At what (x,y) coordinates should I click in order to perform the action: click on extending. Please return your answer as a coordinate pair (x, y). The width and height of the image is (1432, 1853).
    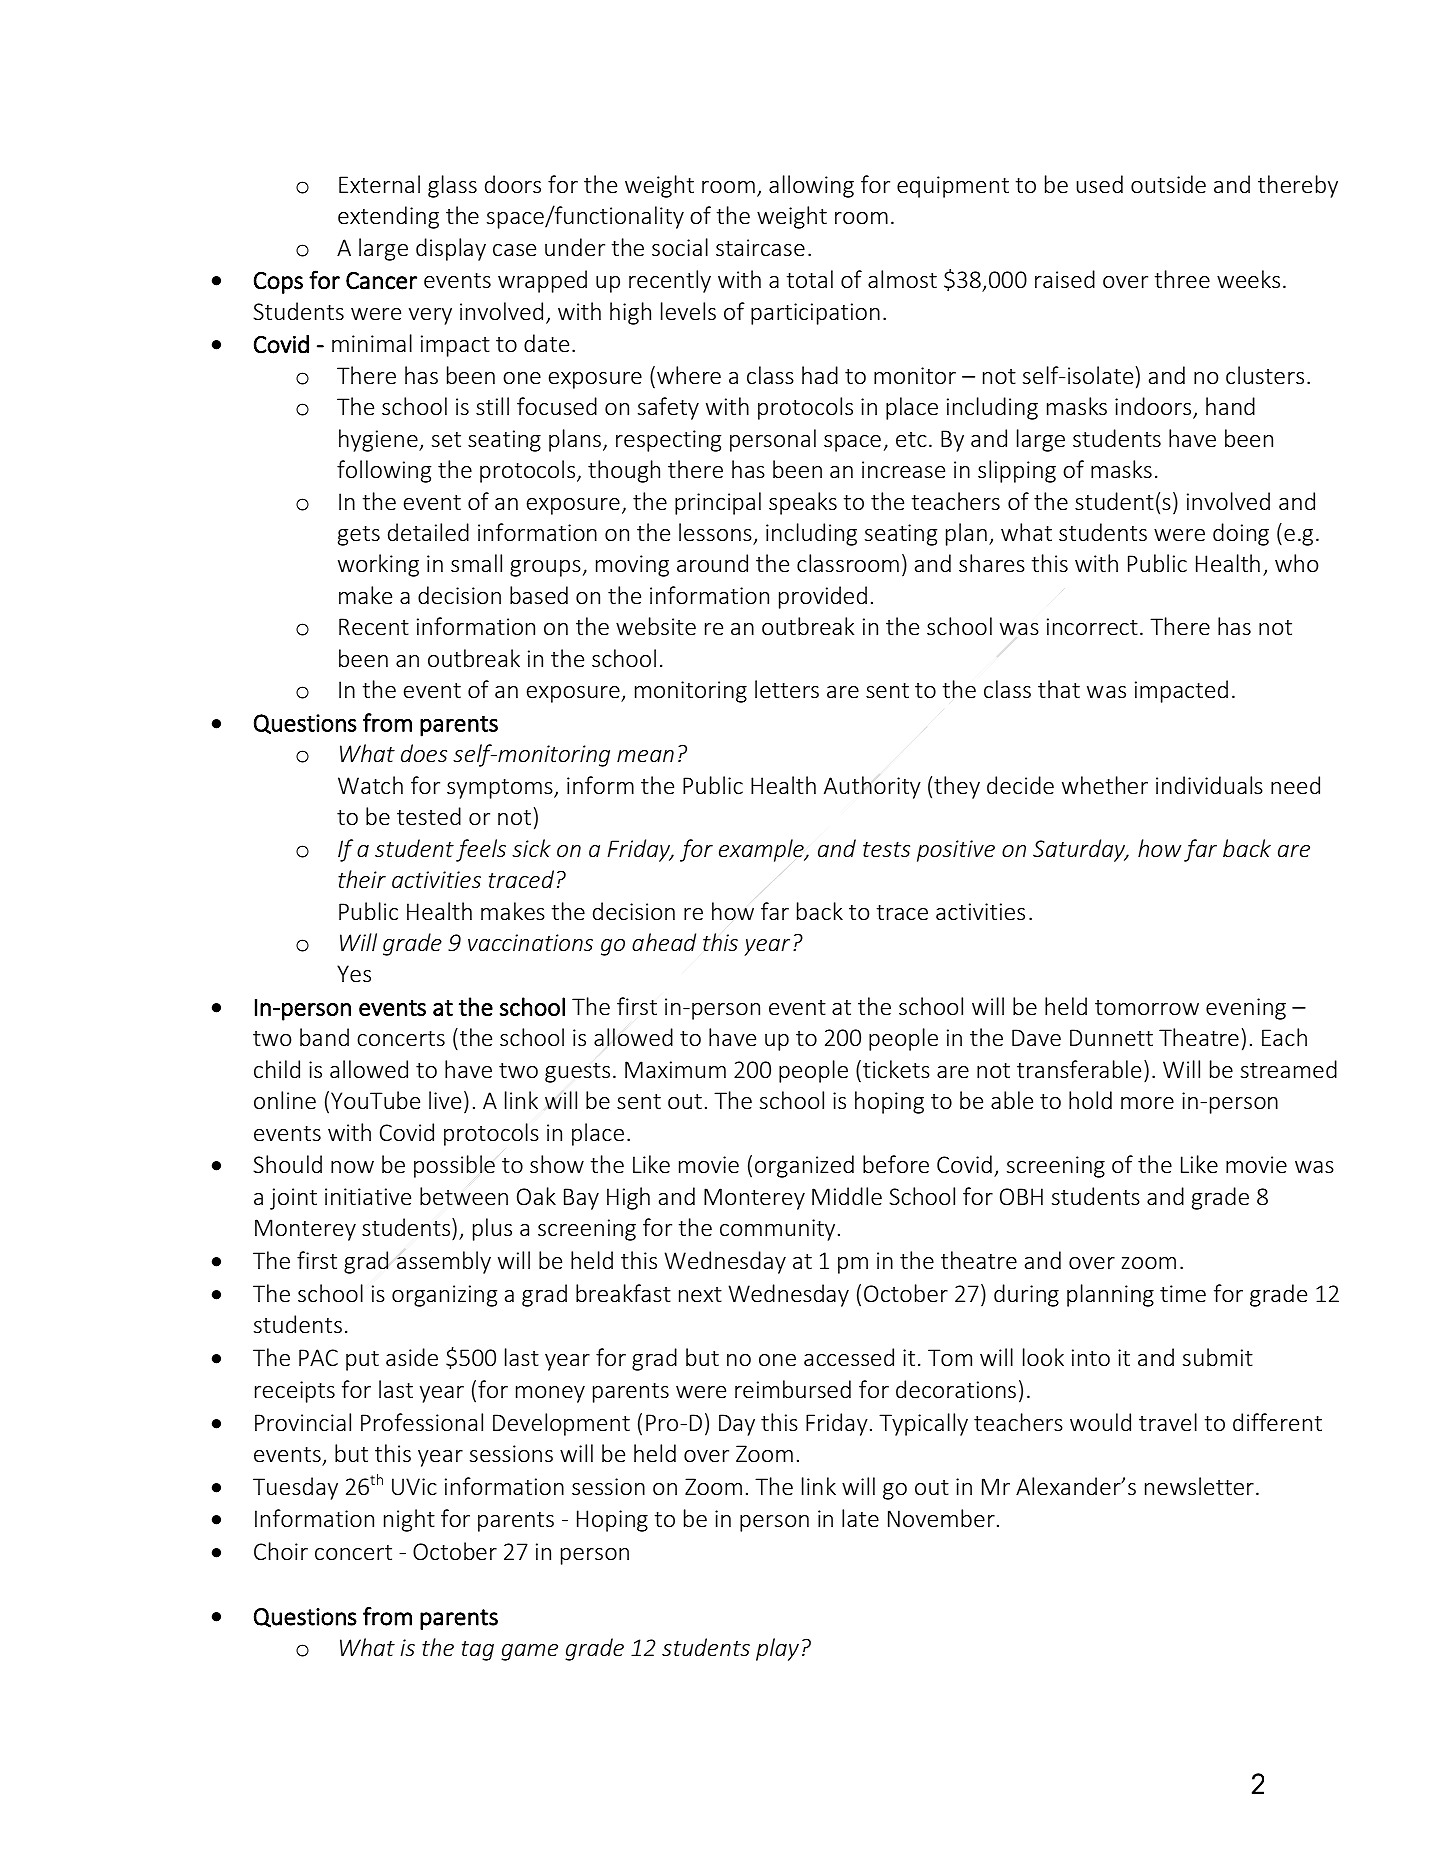
    Looking at the image, I should click on (388, 217).
